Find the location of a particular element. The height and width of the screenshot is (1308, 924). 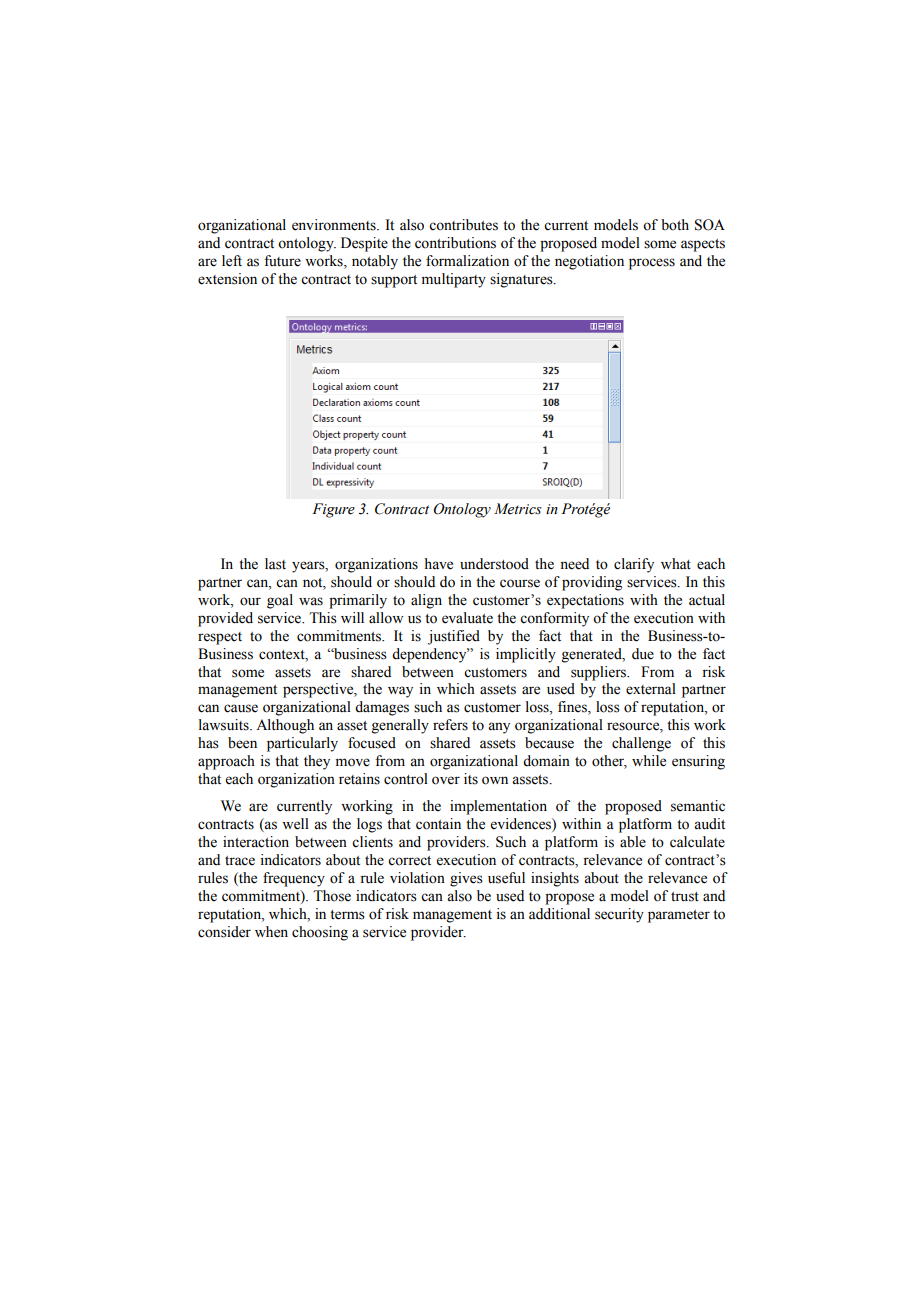

when is located at coordinates (271, 932).
